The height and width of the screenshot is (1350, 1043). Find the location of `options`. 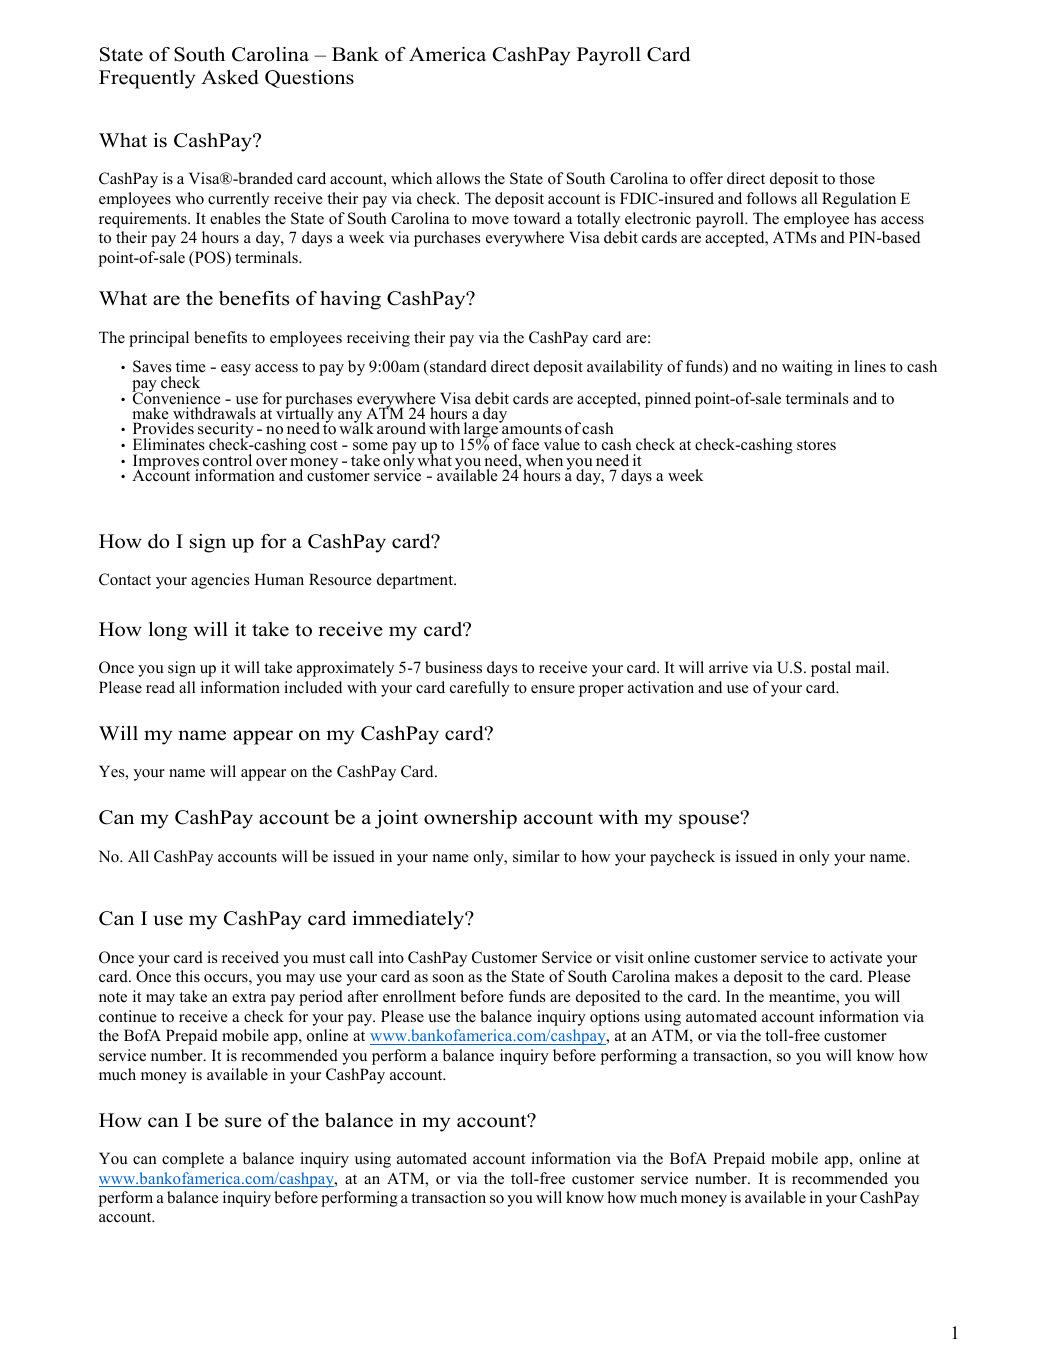

options is located at coordinates (614, 1018).
